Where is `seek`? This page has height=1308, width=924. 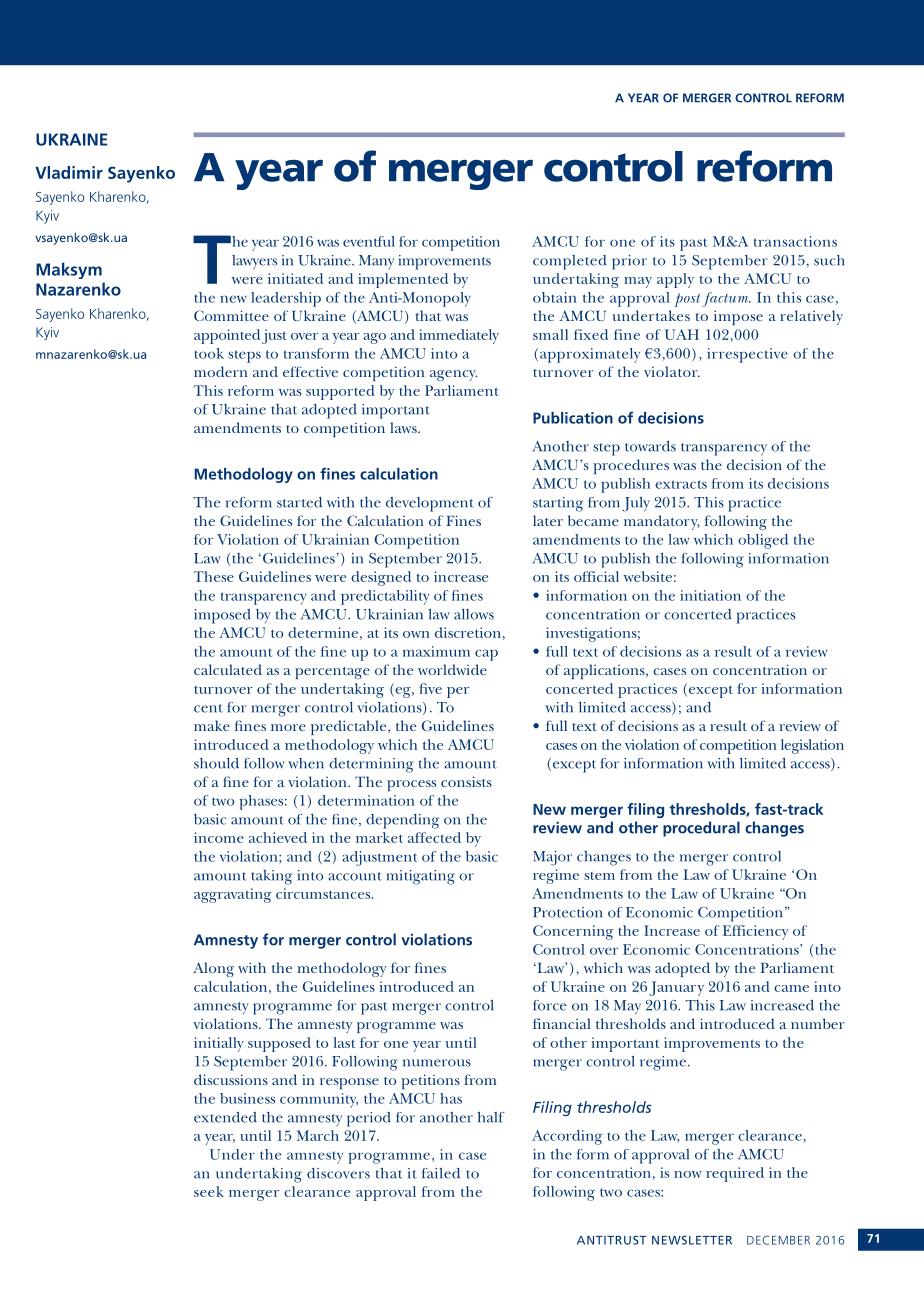
seek is located at coordinates (209, 1191).
